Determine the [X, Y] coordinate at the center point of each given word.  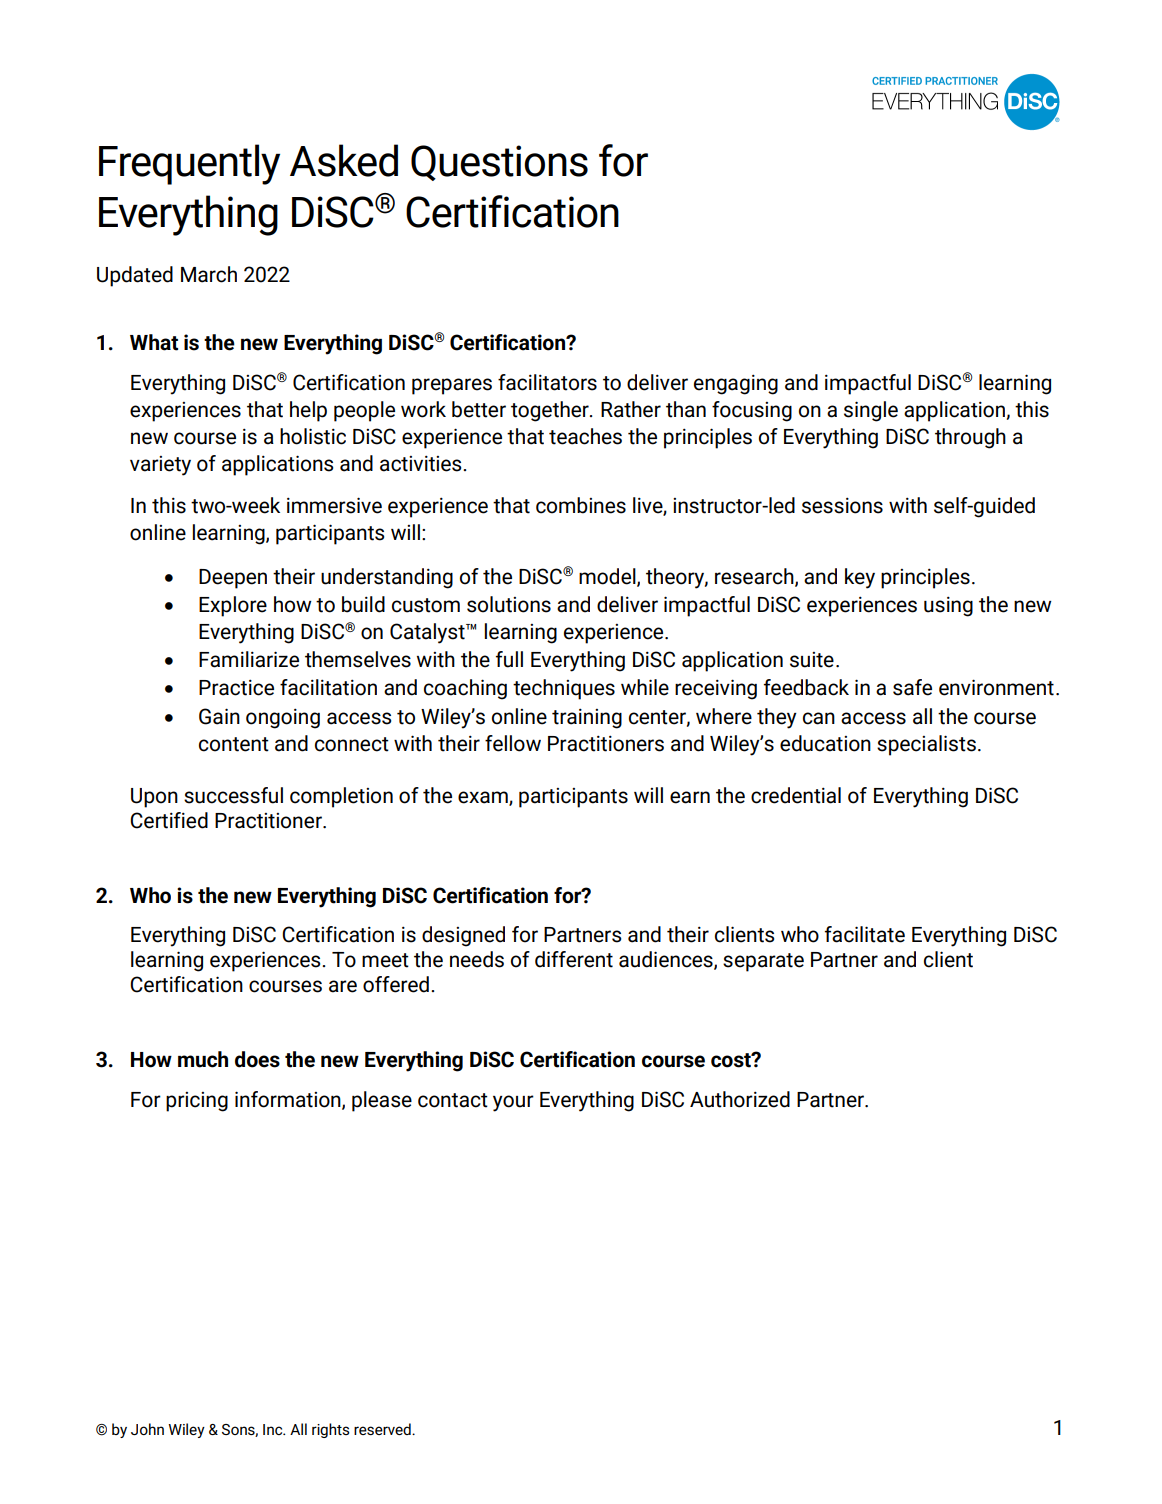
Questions [499, 163]
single [871, 411]
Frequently [189, 164]
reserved [383, 1429]
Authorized [740, 1099]
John [147, 1429]
